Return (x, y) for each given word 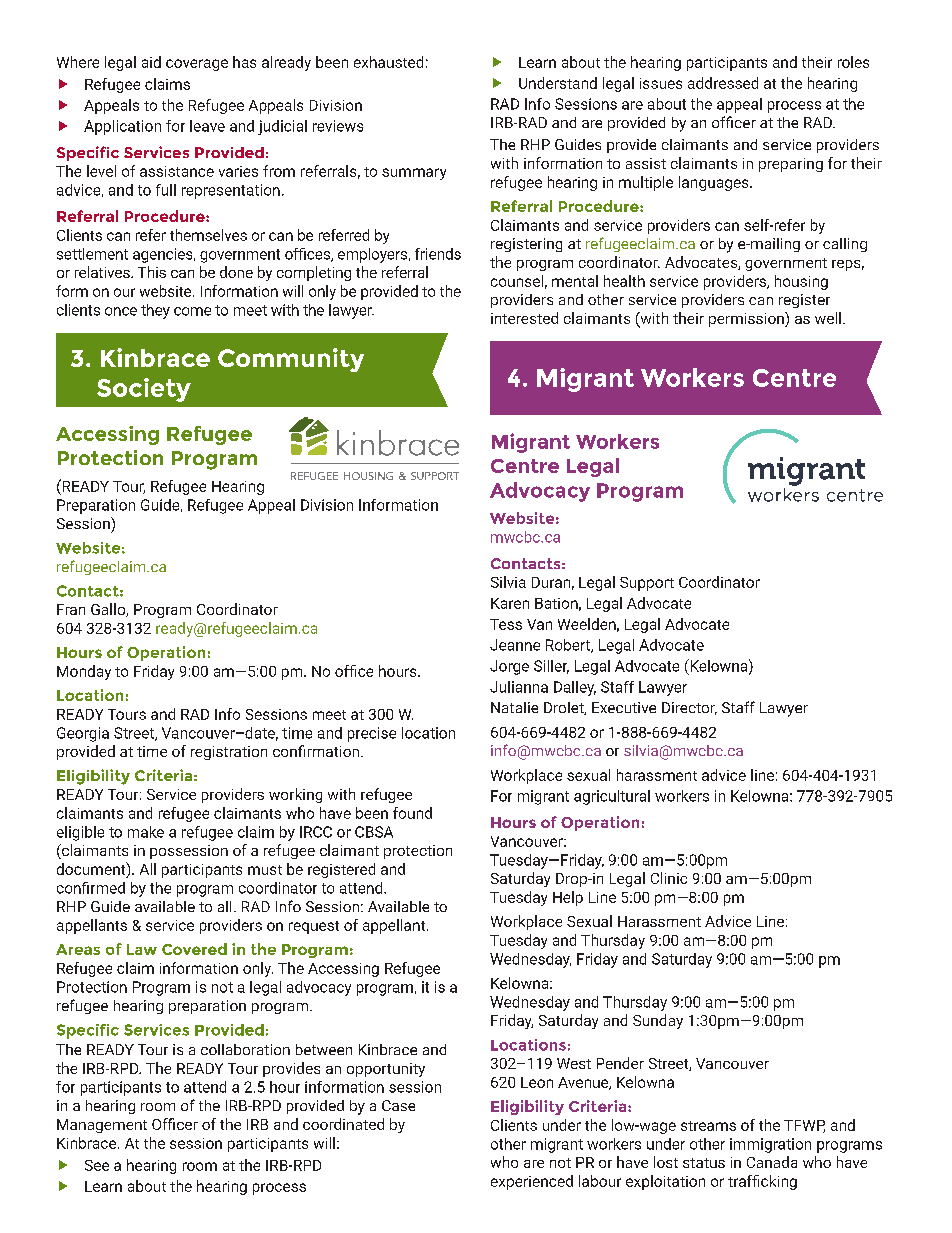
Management (102, 1126)
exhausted (388, 62)
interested (524, 318)
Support (647, 584)
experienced (532, 1182)
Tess (506, 624)
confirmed (91, 888)
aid (151, 62)
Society (144, 390)
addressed (723, 83)
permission (747, 319)
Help (568, 898)
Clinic (669, 878)
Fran (71, 609)
